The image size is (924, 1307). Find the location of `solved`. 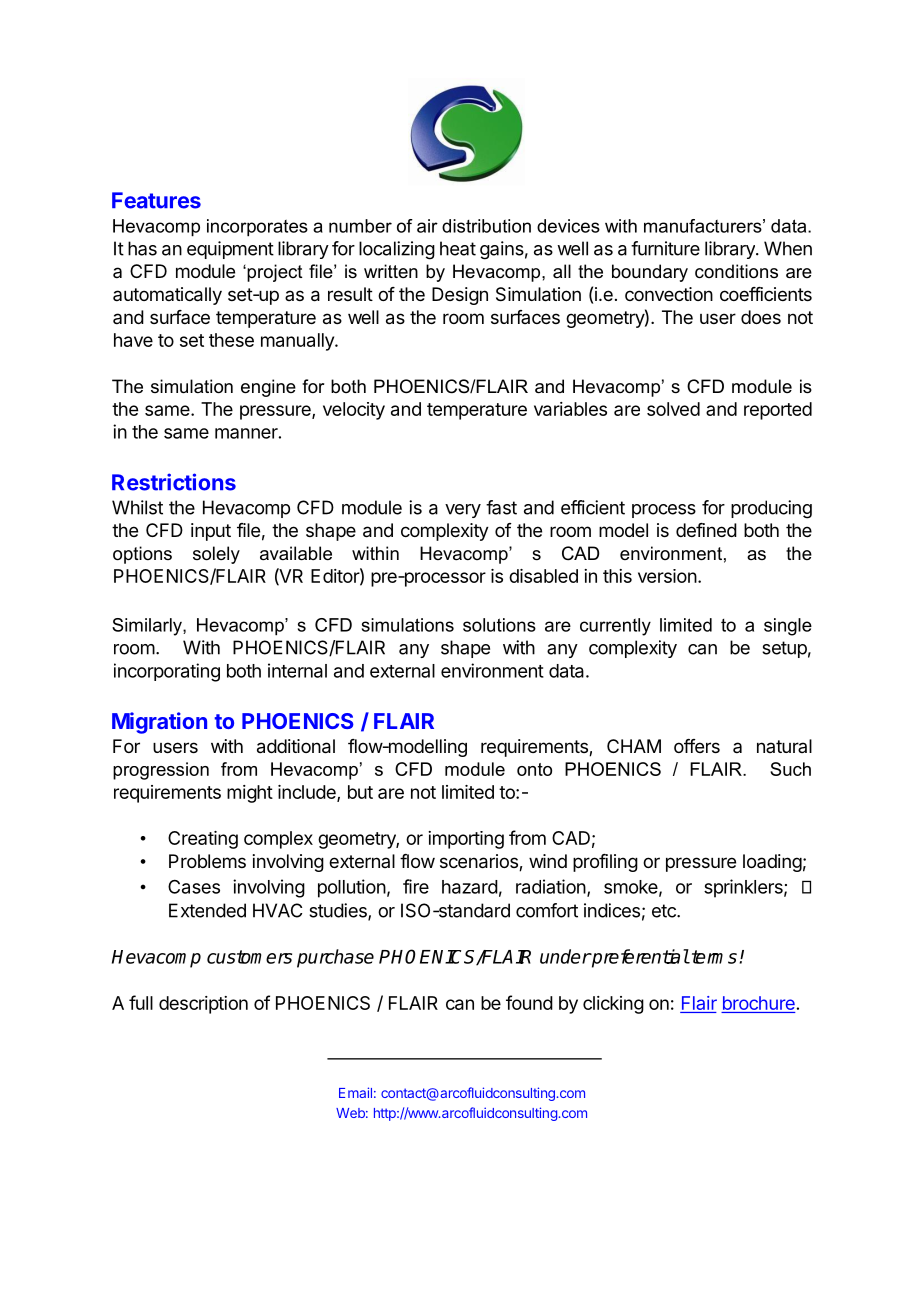

solved is located at coordinates (673, 409).
